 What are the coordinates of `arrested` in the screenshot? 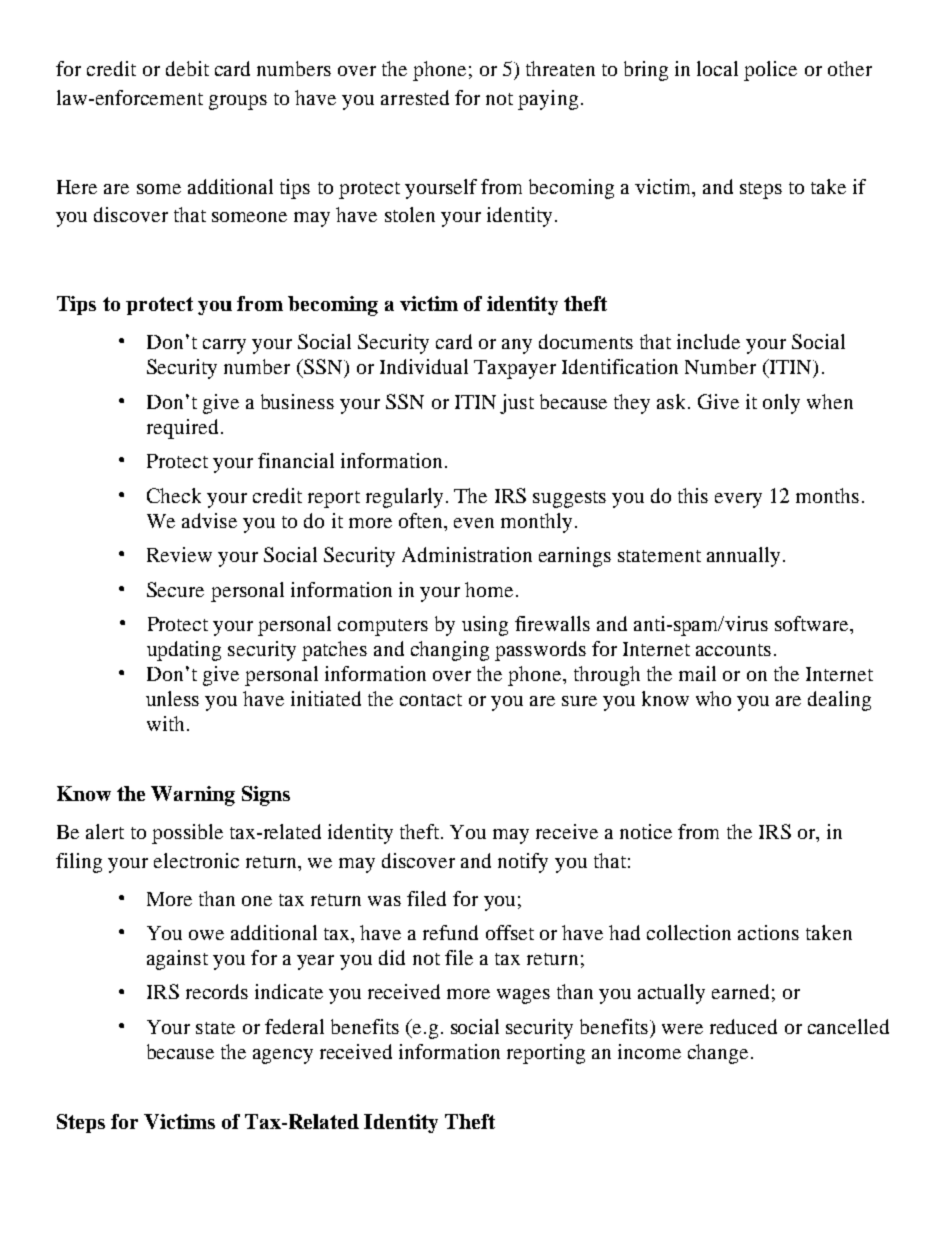 It's located at (415, 97).
